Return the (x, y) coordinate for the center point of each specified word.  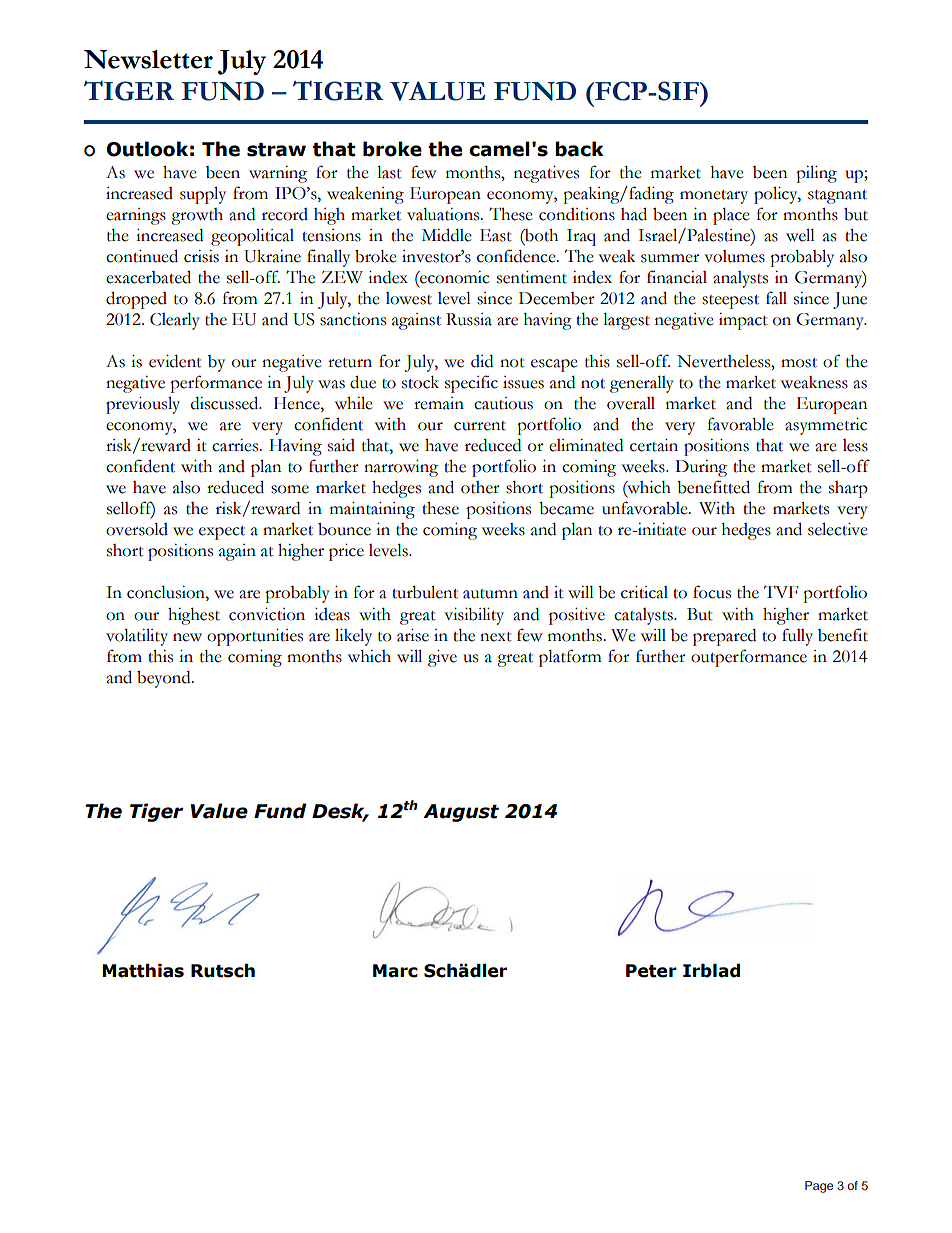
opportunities (255, 637)
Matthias (143, 971)
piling (816, 174)
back (579, 149)
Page (819, 1187)
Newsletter (148, 59)
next (496, 637)
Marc (395, 971)
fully (797, 637)
